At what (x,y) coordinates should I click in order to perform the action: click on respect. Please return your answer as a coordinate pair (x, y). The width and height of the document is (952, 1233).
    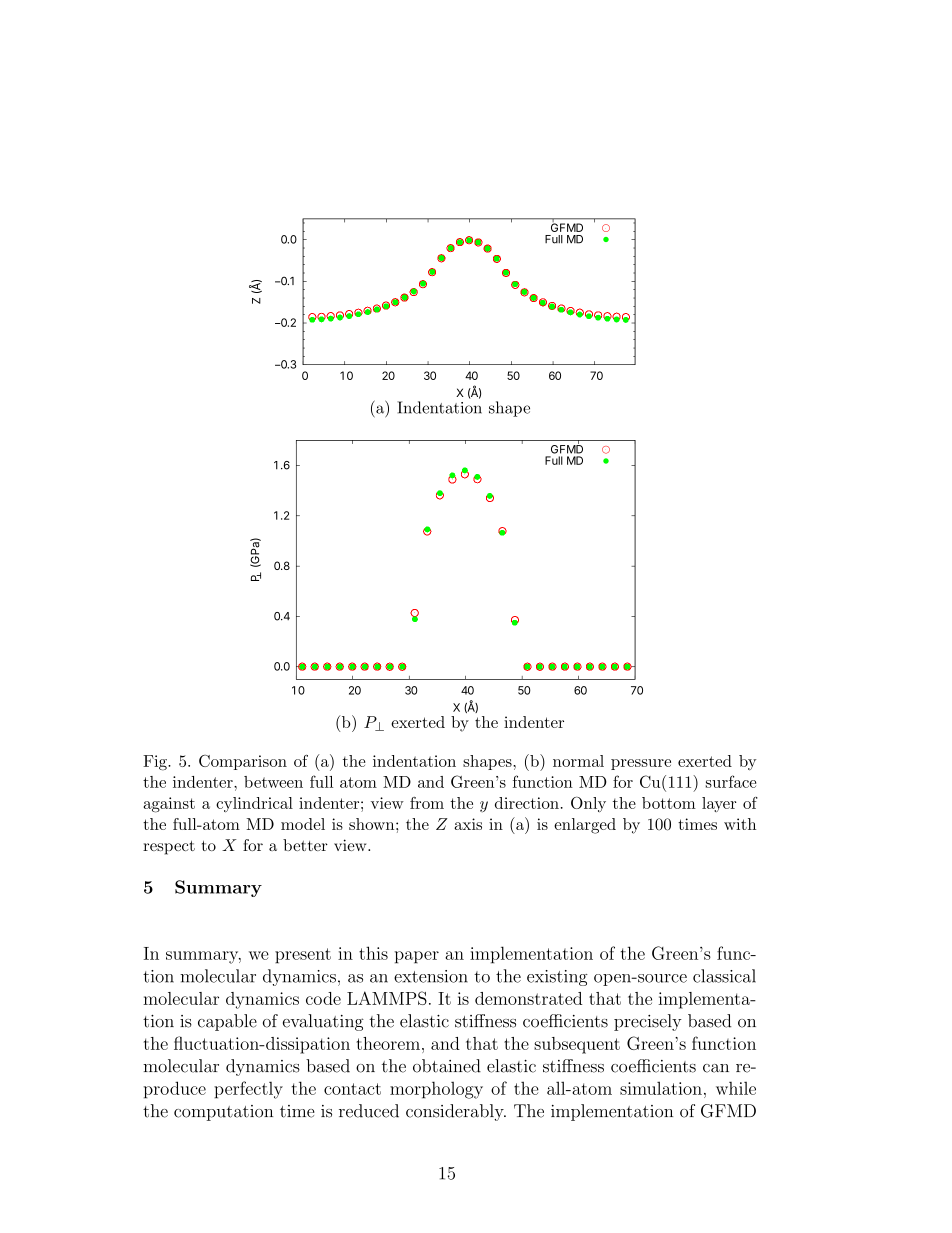
    Looking at the image, I should click on (169, 847).
